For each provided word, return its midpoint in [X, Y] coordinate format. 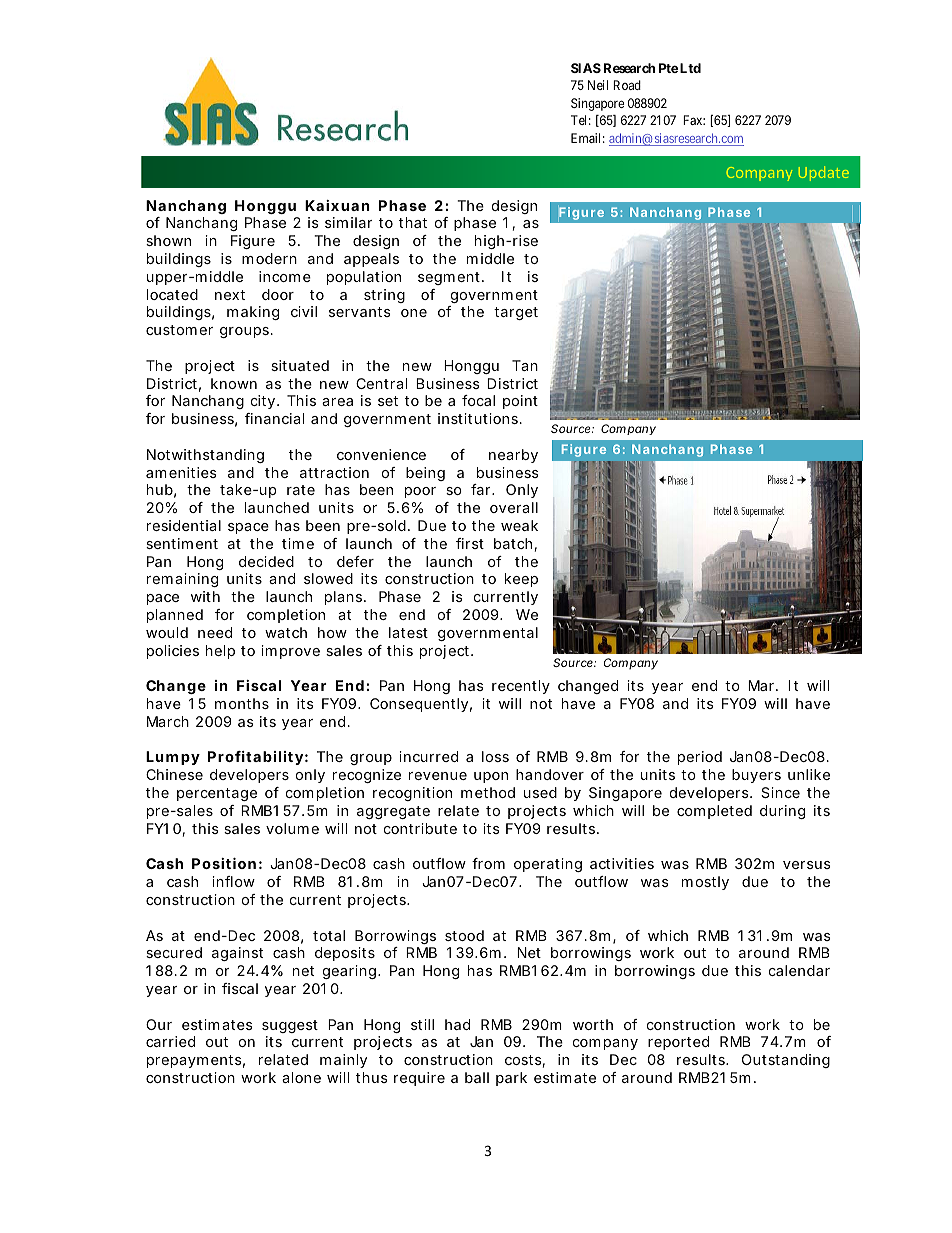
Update [824, 173]
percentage [217, 794]
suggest [290, 1026]
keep [521, 580]
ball [477, 1077]
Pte [668, 68]
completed [714, 812]
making [253, 313]
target [516, 313]
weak [519, 525]
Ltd [690, 68]
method [488, 792]
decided [266, 561]
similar [348, 222]
